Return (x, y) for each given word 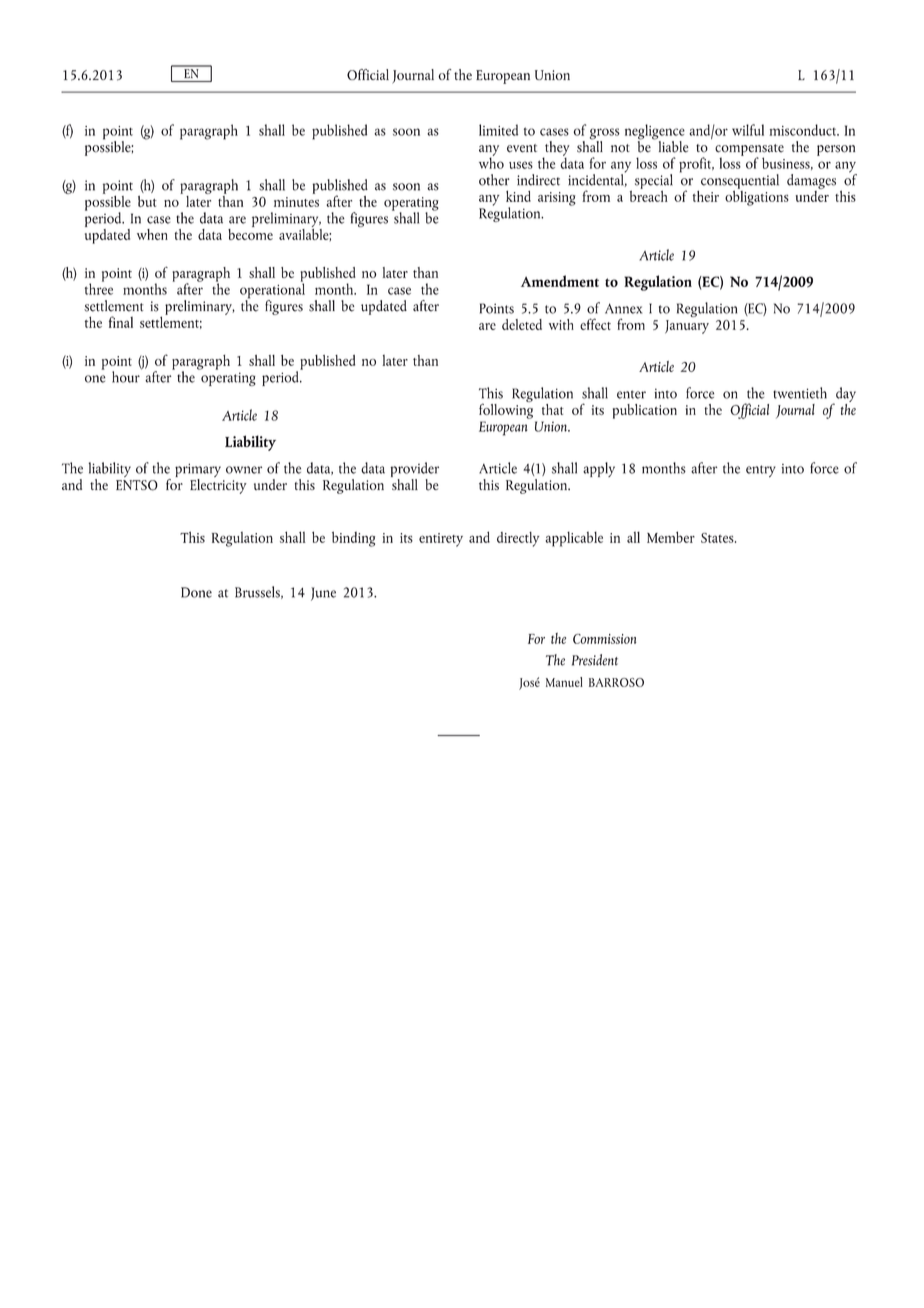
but (147, 201)
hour (127, 376)
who (491, 162)
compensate (749, 151)
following (506, 410)
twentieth (800, 393)
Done (196, 592)
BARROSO (616, 682)
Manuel (564, 682)
